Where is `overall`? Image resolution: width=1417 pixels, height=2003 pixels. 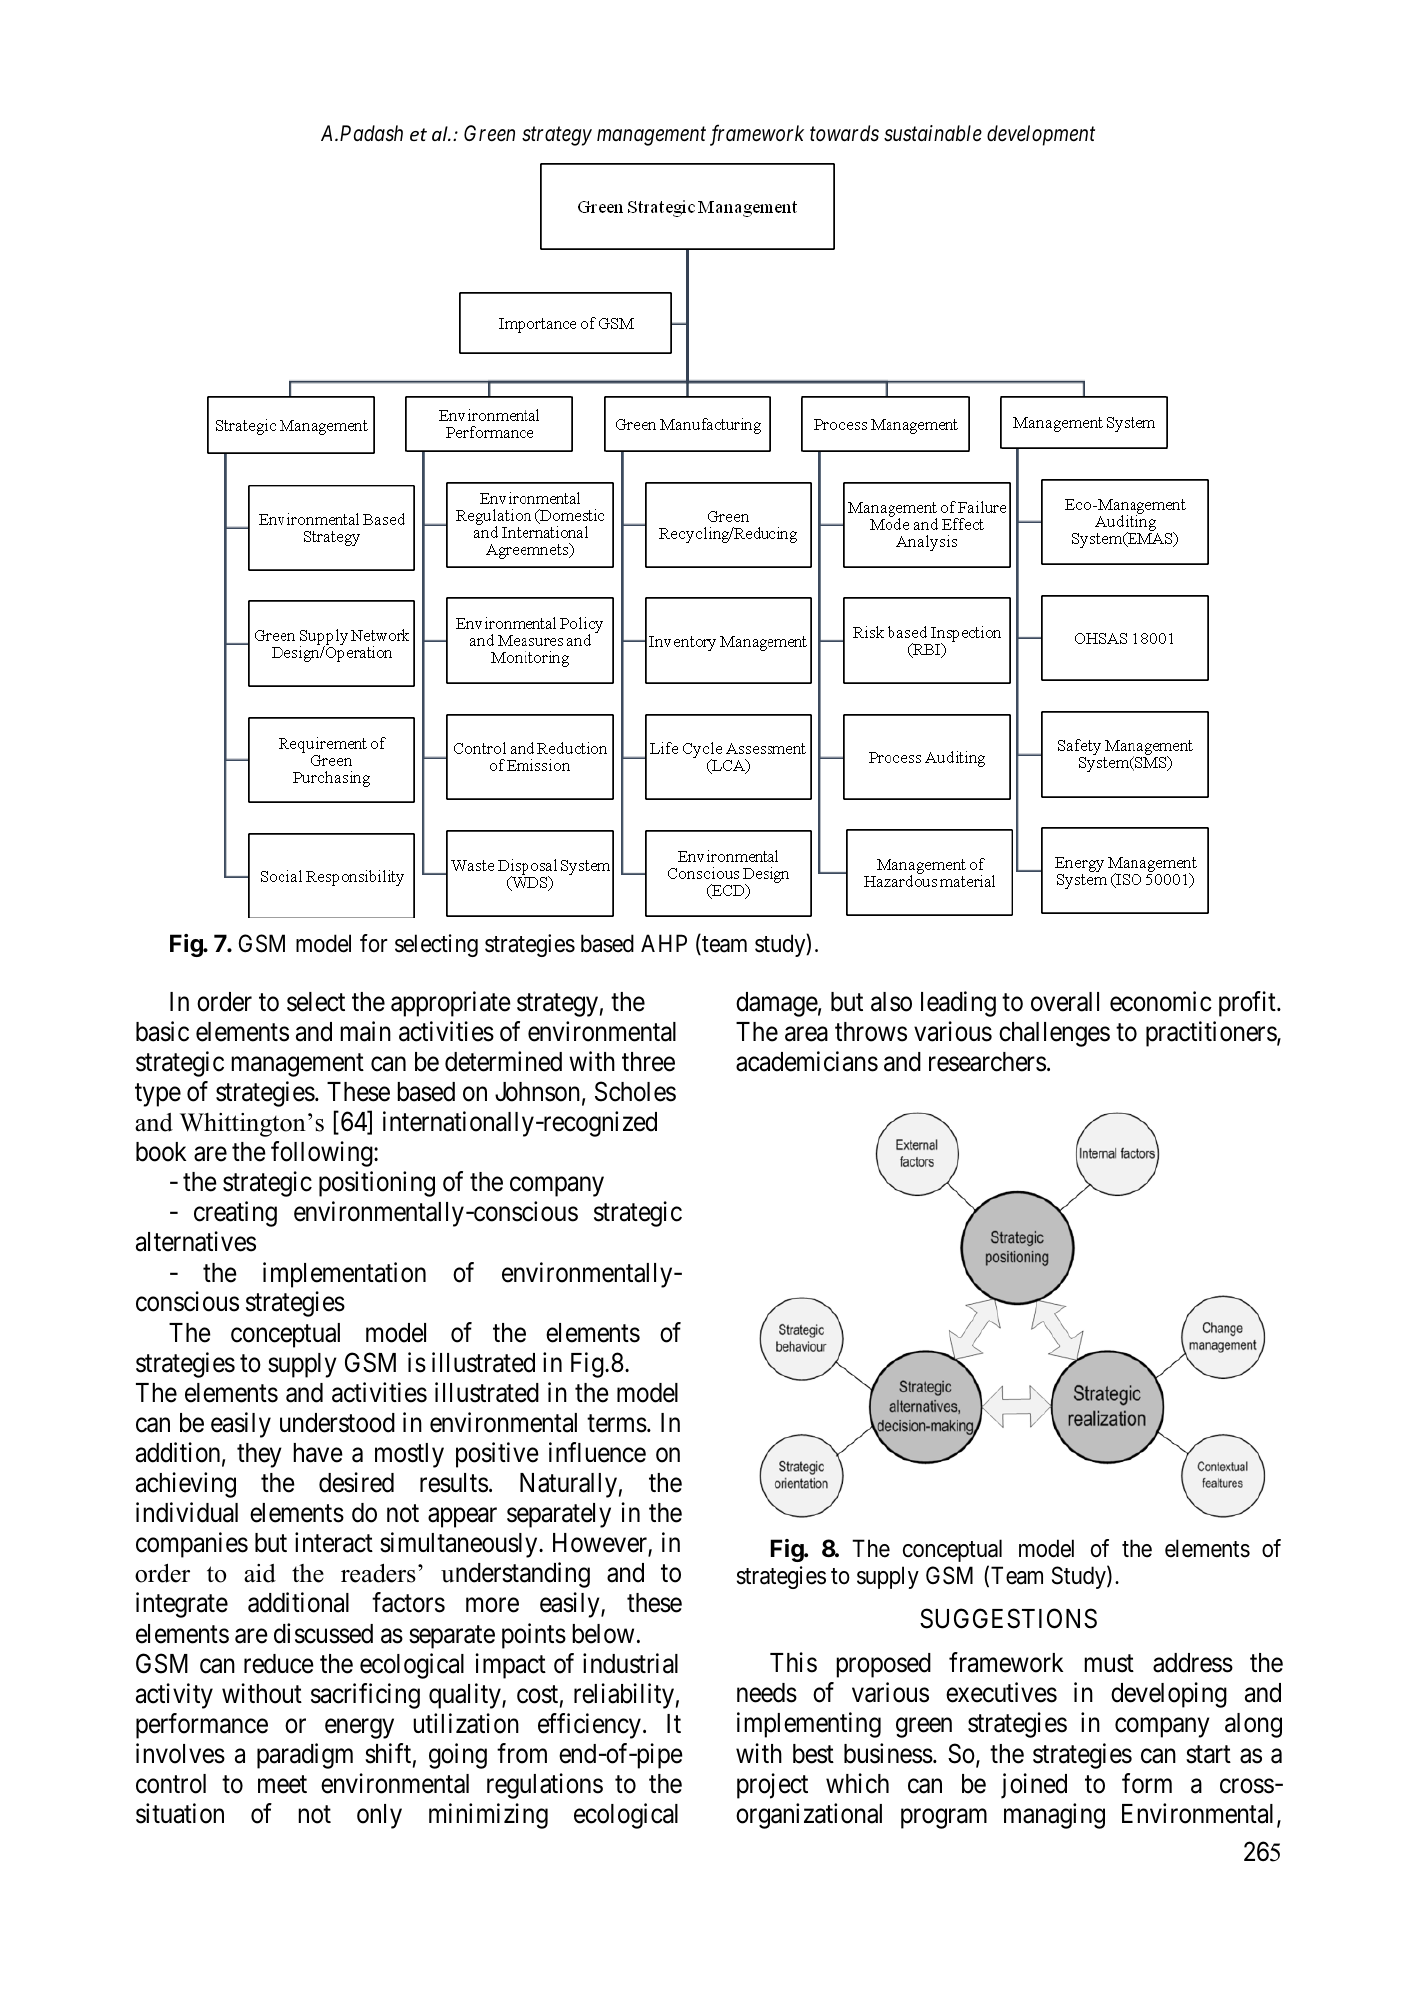
overall is located at coordinates (1065, 1002).
